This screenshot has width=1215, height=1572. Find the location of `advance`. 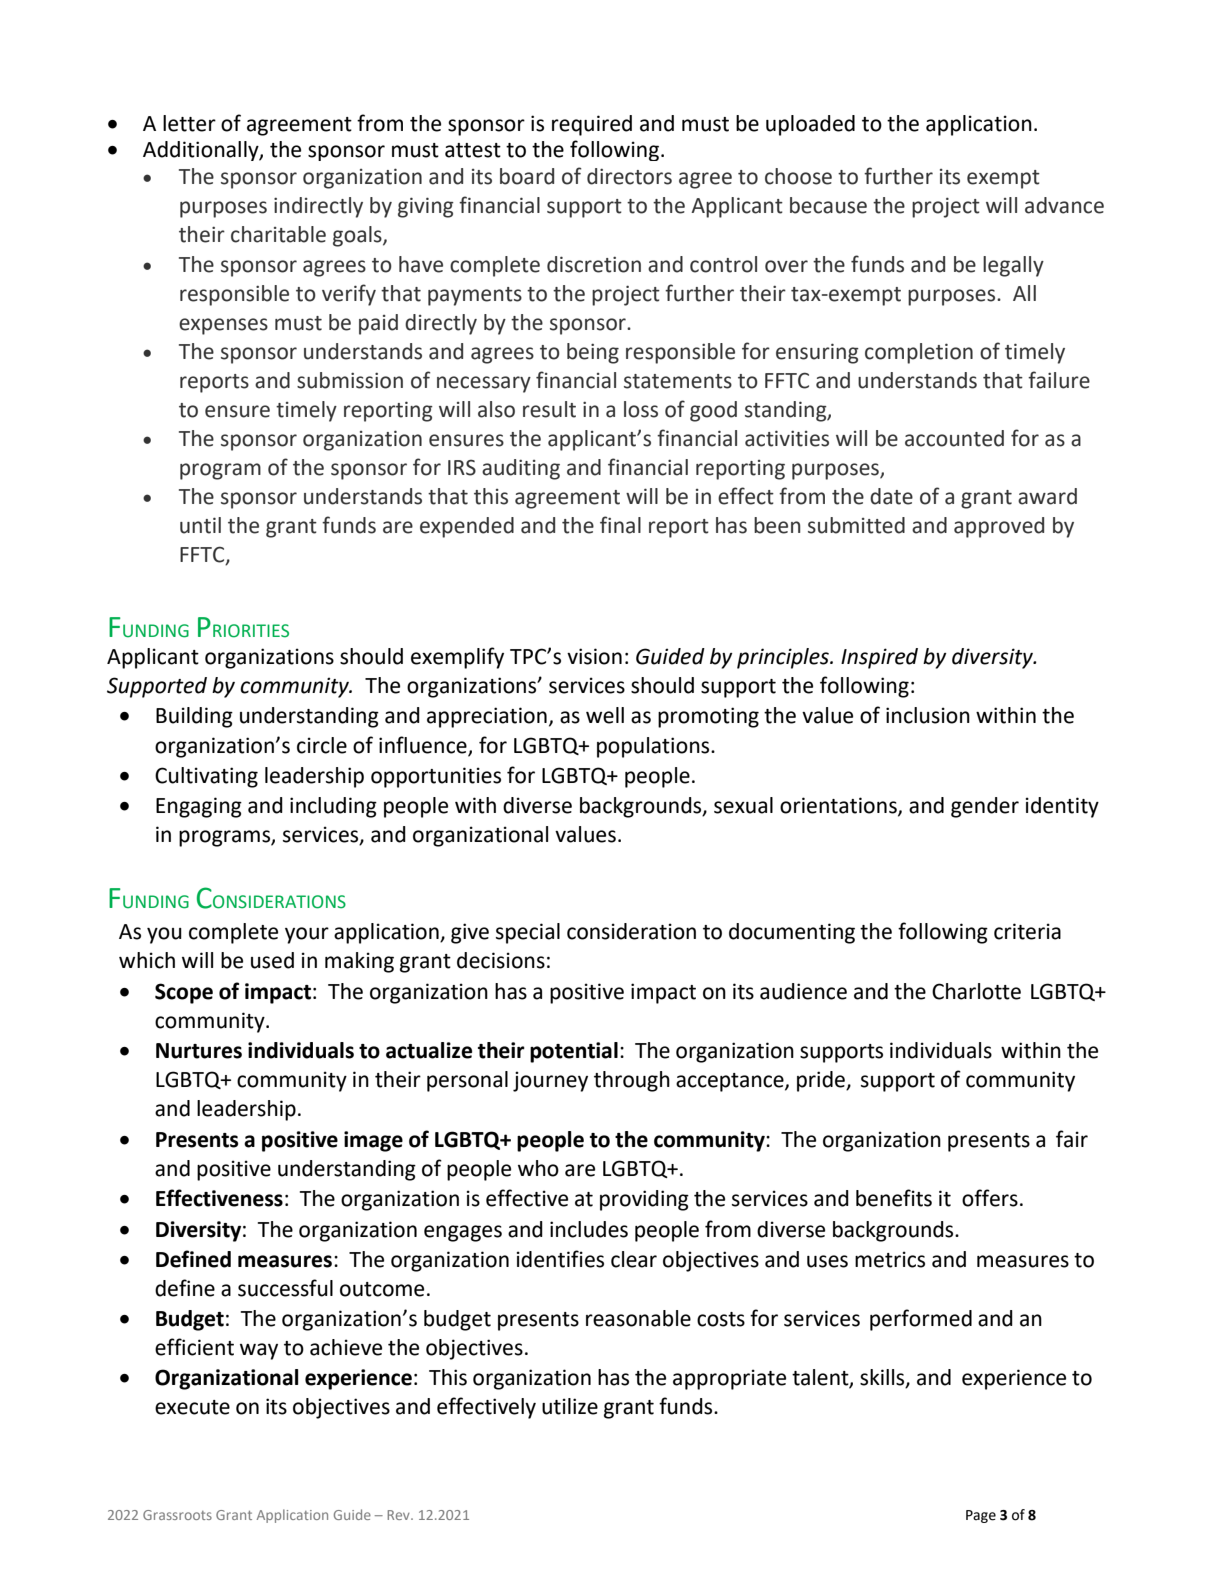

advance is located at coordinates (1064, 205).
